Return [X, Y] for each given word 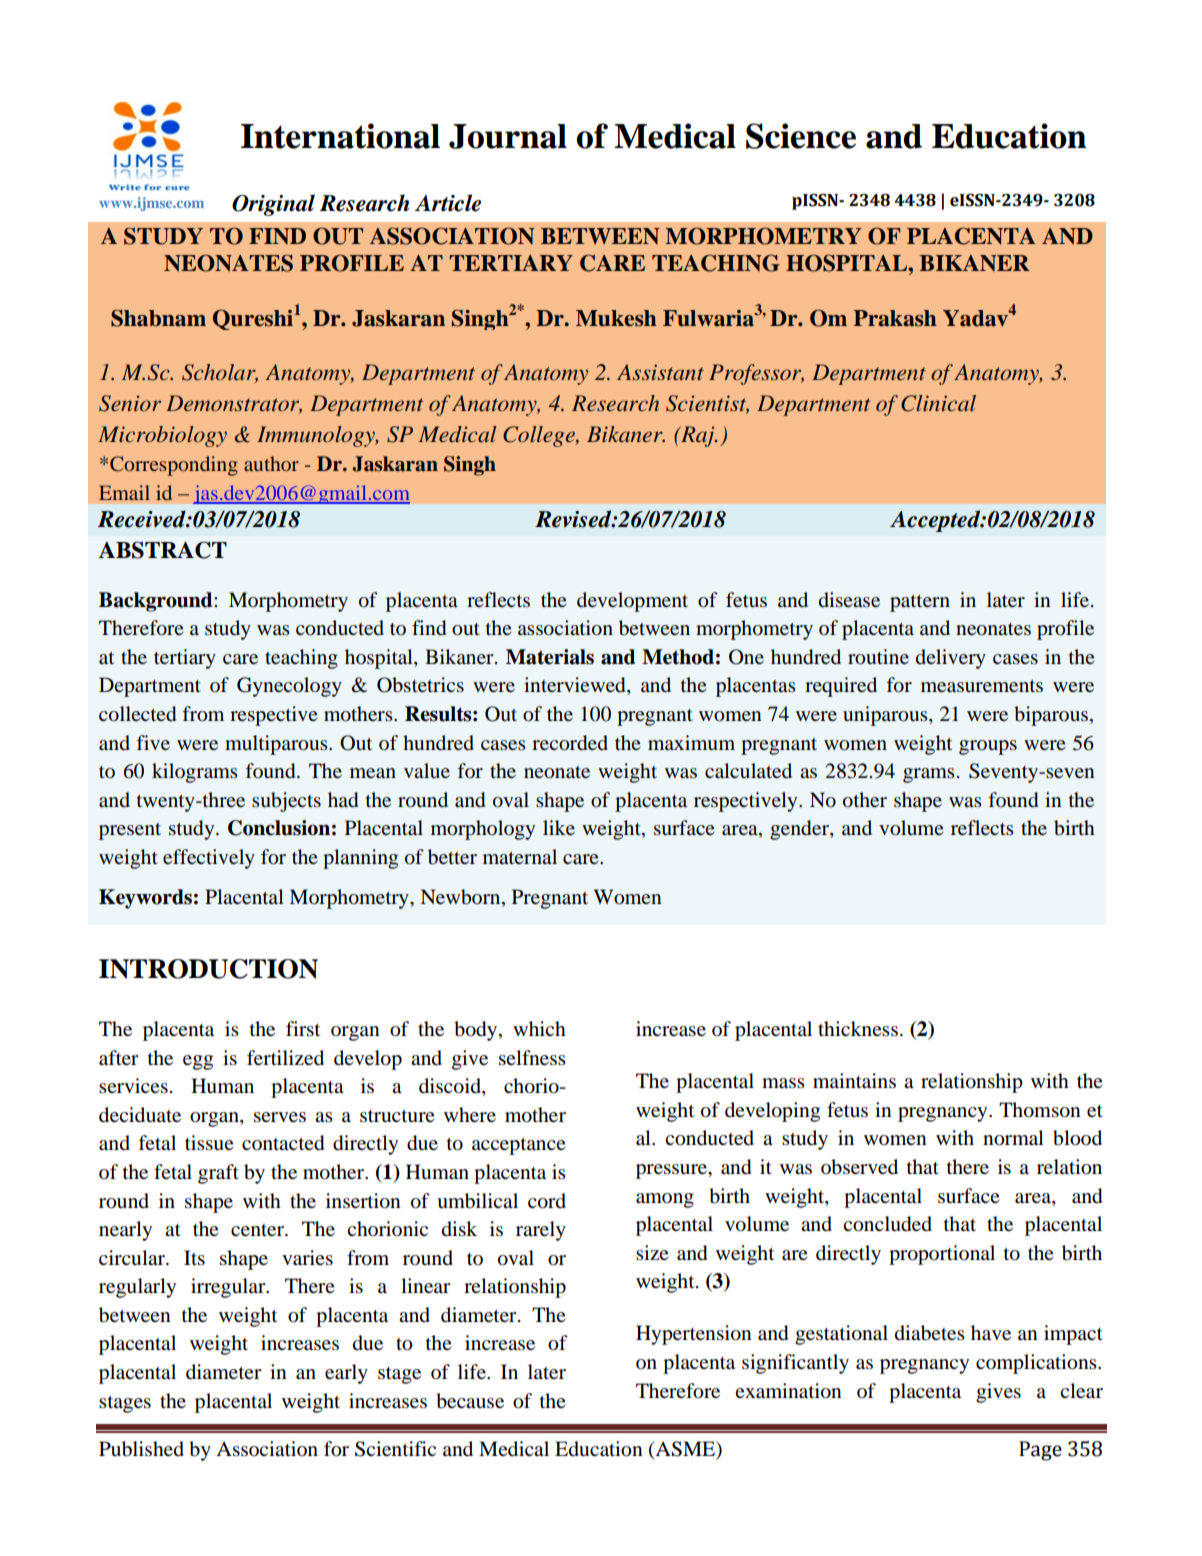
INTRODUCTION [208, 969]
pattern [920, 603]
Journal [508, 136]
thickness [858, 1028]
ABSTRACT [163, 550]
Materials [550, 657]
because [470, 1401]
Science [801, 136]
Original [273, 205]
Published [141, 1449]
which [539, 1028]
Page [1040, 1451]
